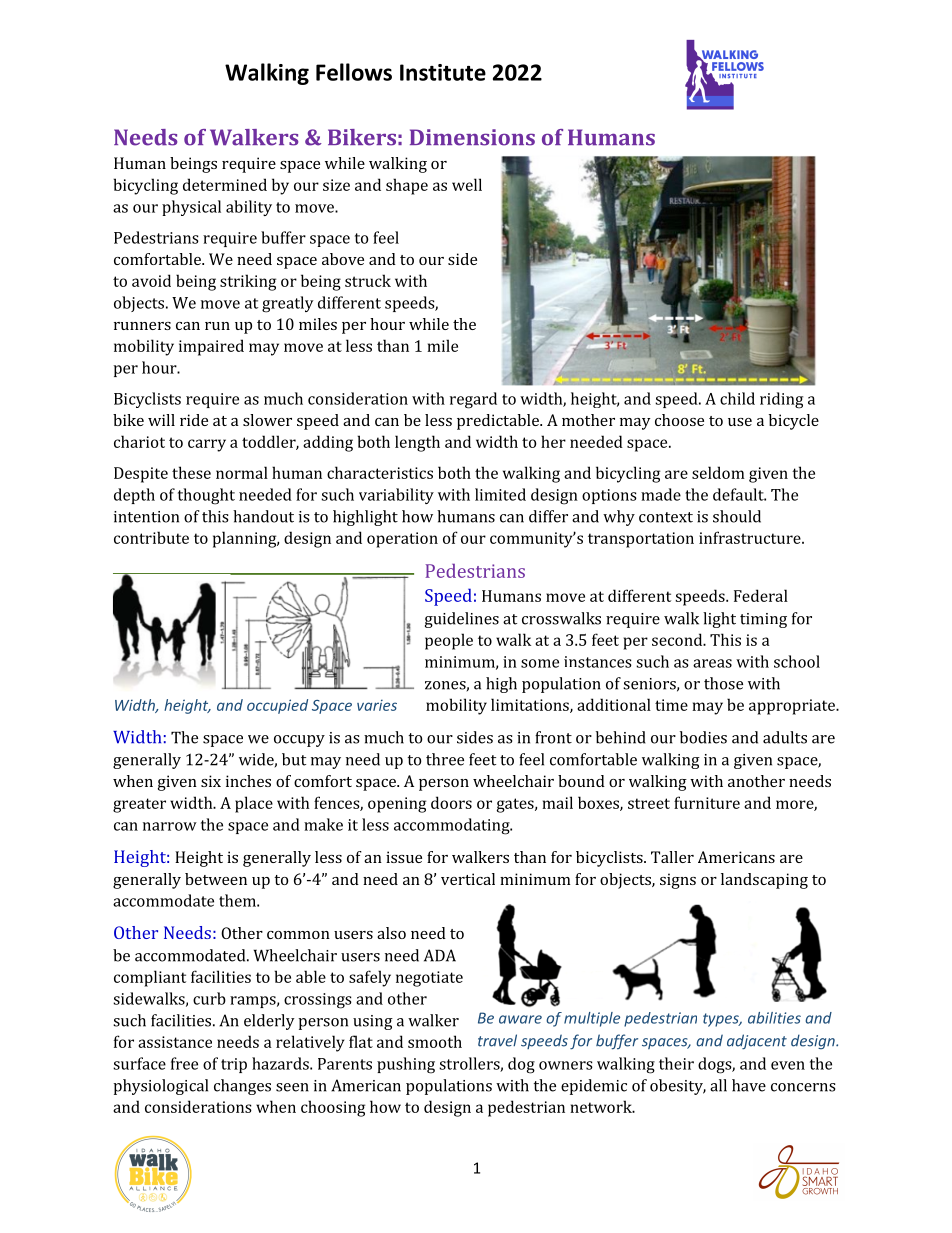 Image resolution: width=952 pixels, height=1233 pixels. What do you see at coordinates (462, 620) in the image?
I see `guidelines` at bounding box center [462, 620].
